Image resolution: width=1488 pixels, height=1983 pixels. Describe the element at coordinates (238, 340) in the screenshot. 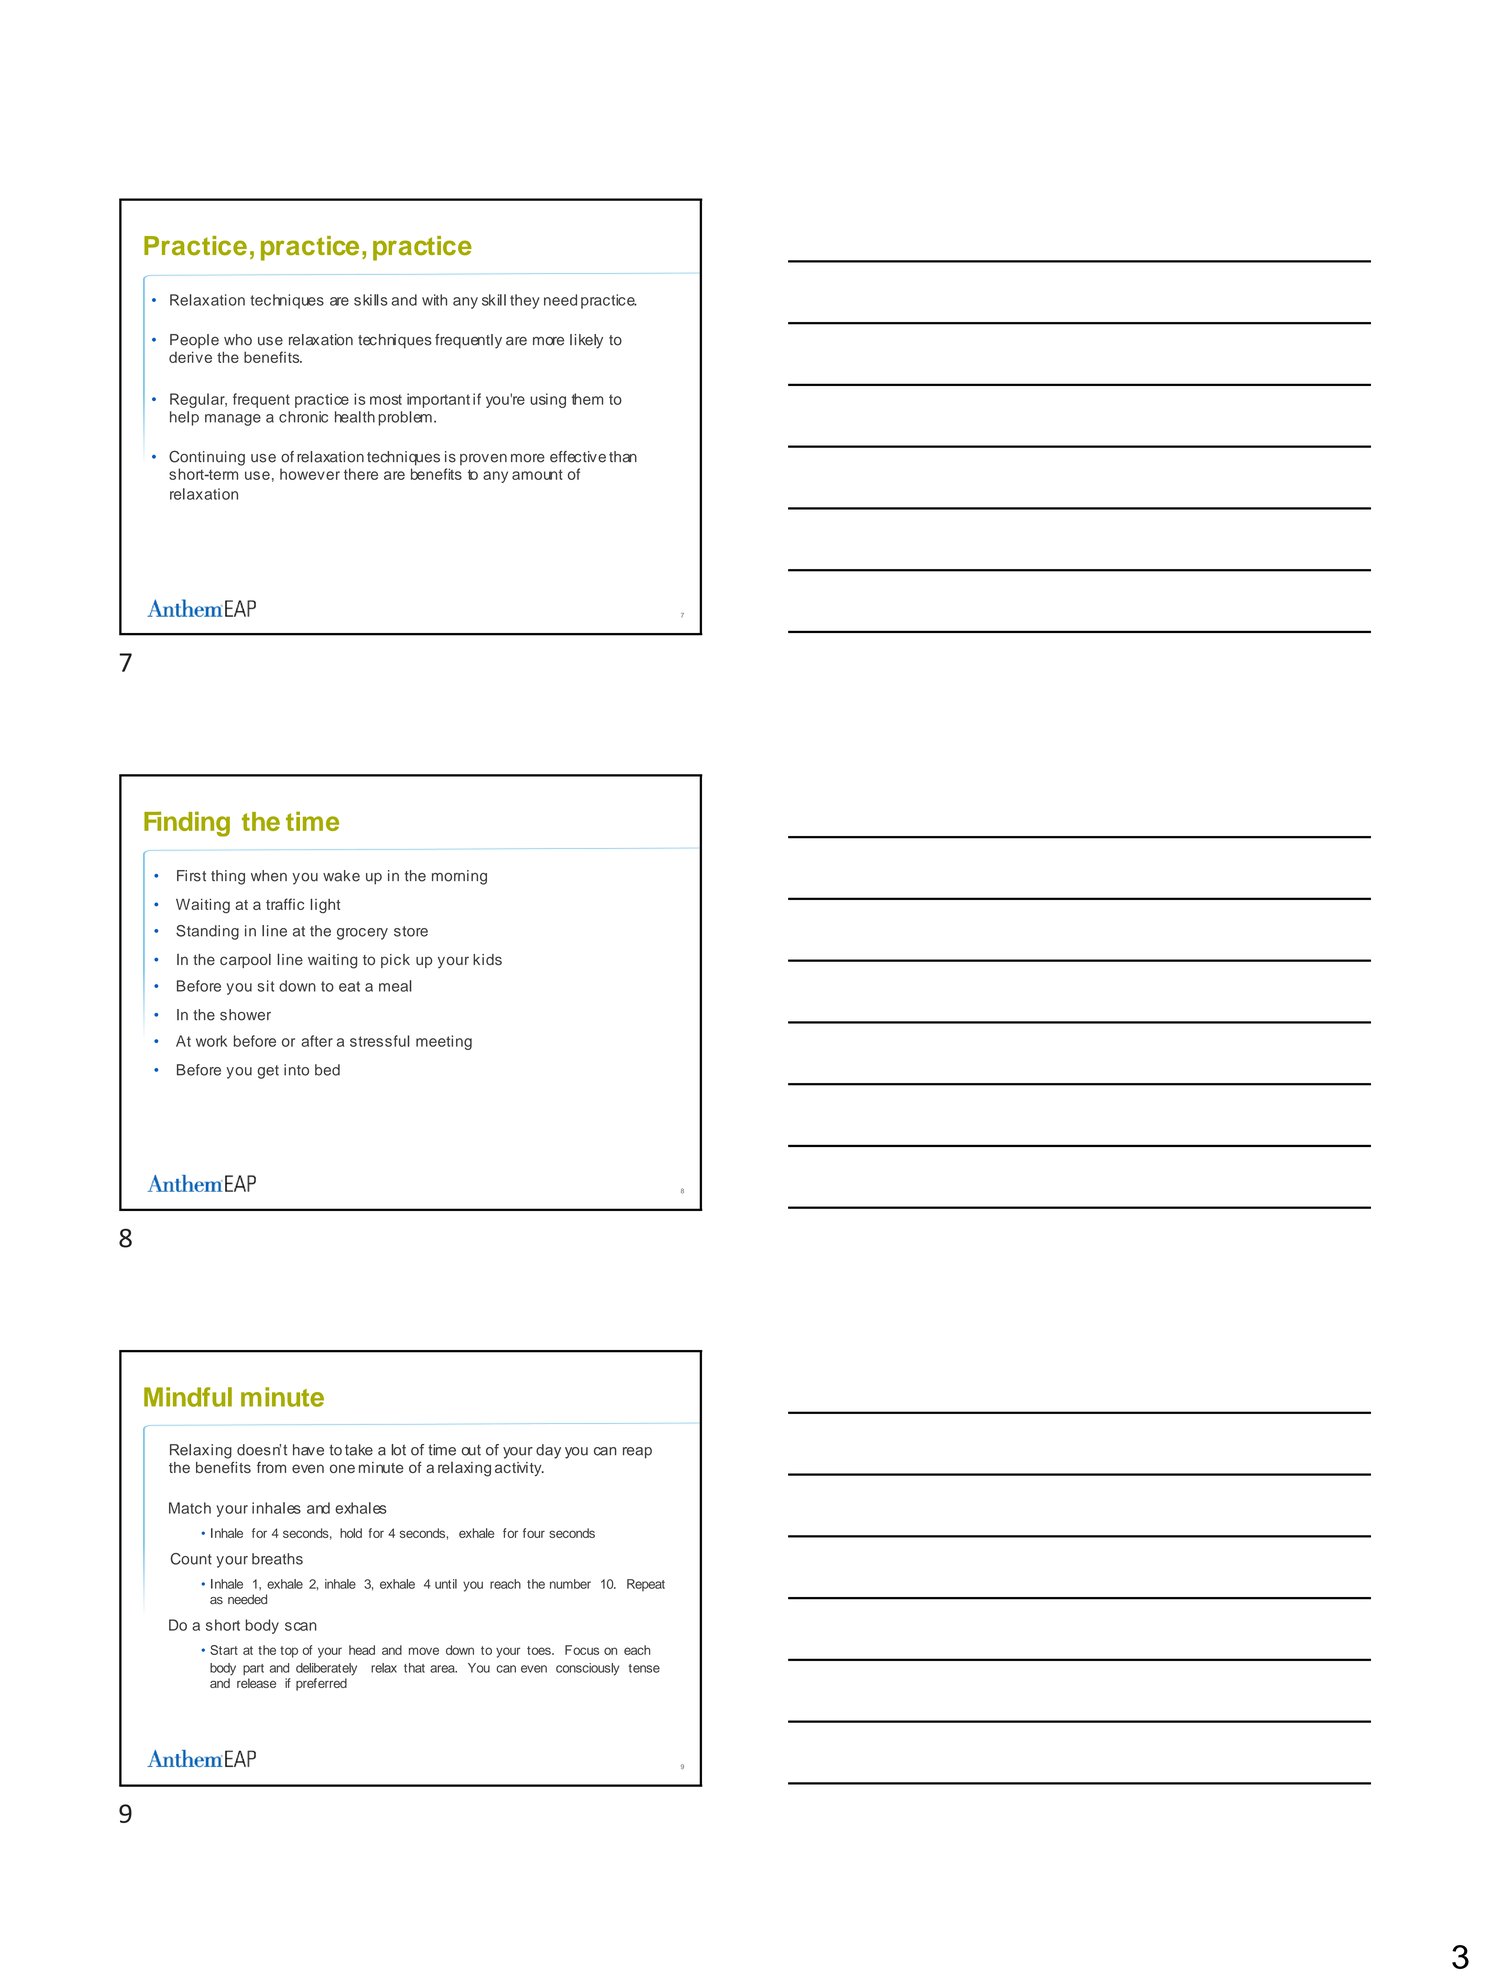

I see `who` at that location.
